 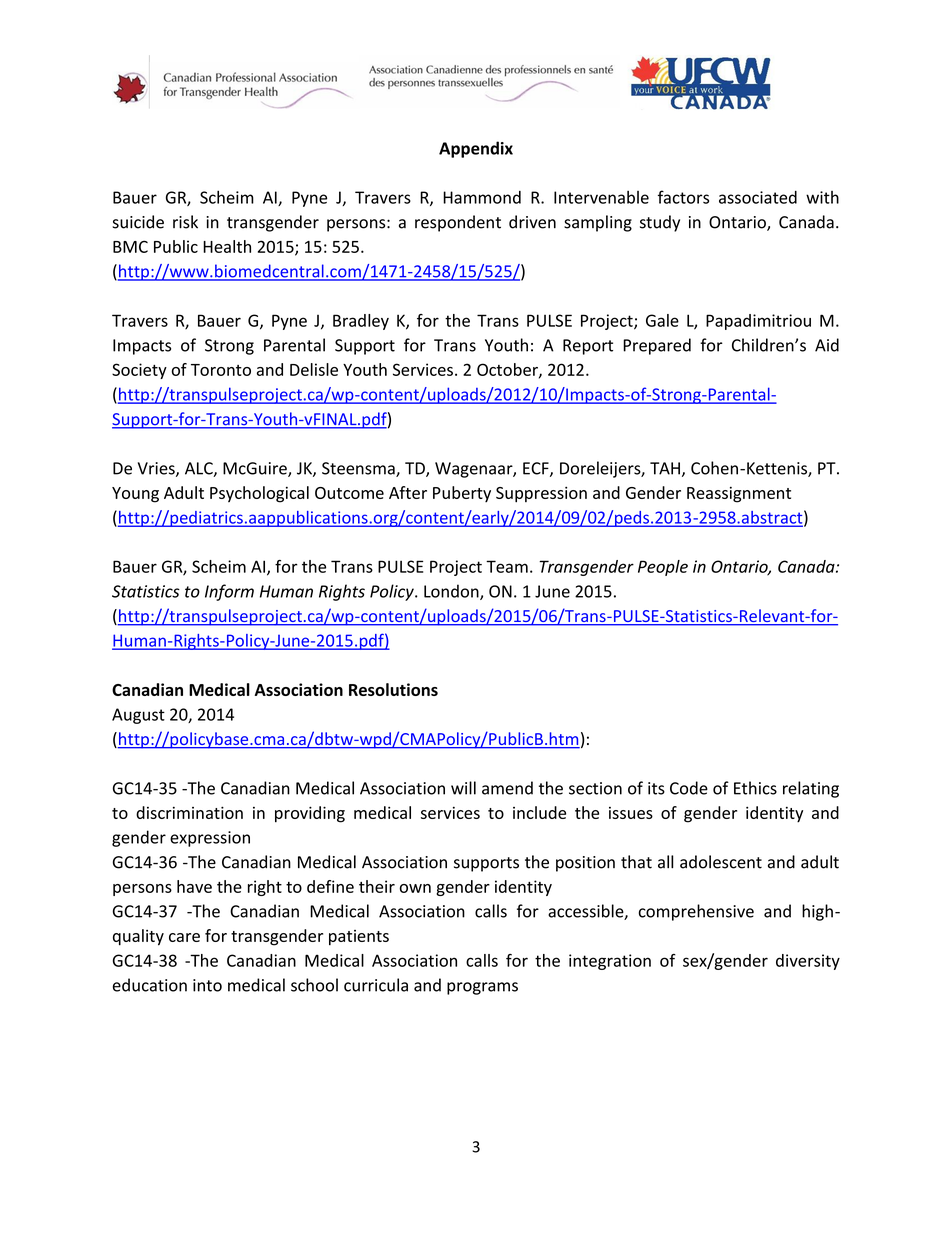 I want to click on risk, so click(x=185, y=222).
